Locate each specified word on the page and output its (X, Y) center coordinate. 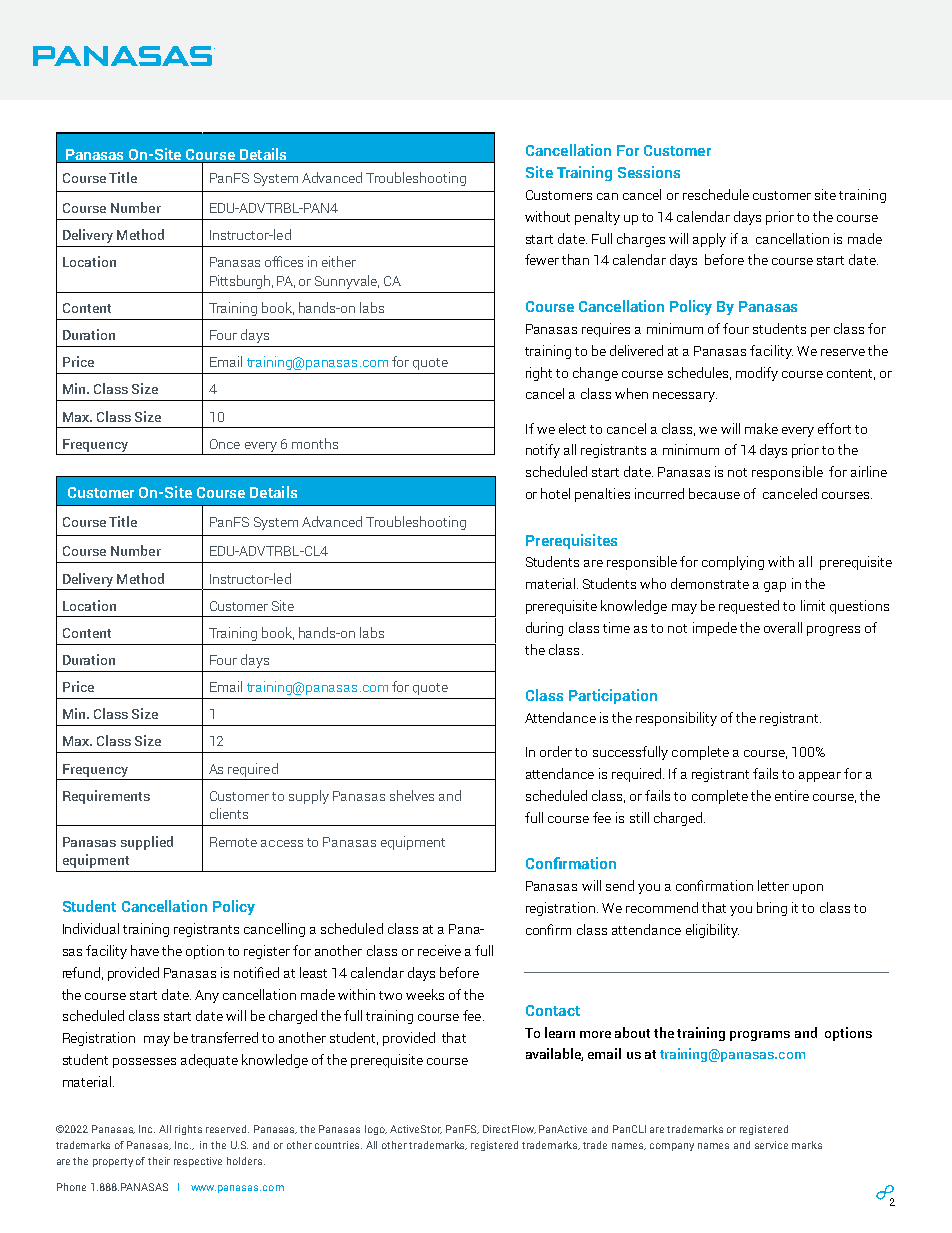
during (544, 629)
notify (543, 451)
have (145, 950)
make (761, 428)
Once (225, 444)
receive (439, 950)
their (159, 1161)
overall (783, 627)
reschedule (716, 194)
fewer (542, 259)
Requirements (106, 797)
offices (284, 261)
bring (772, 909)
